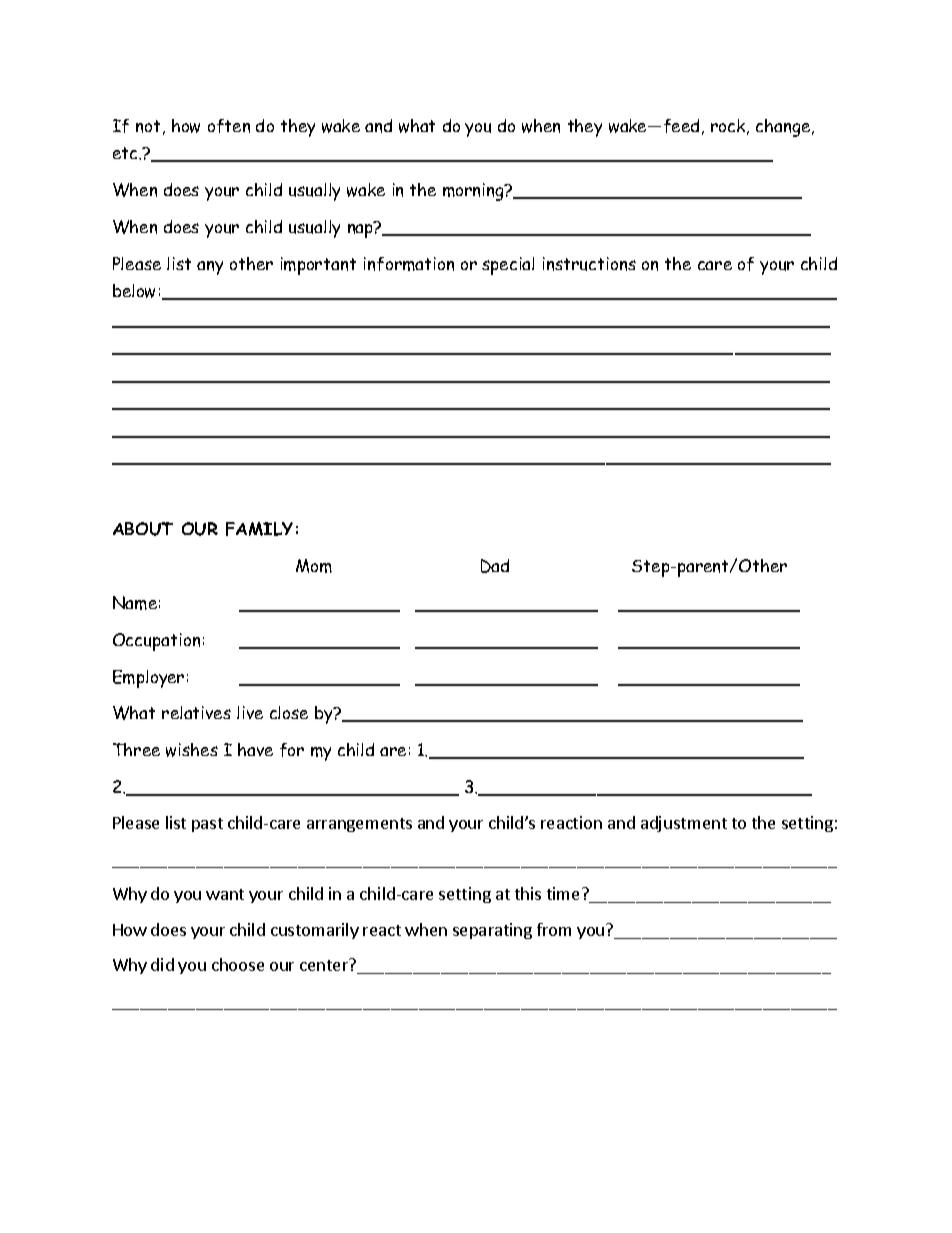  What do you see at coordinates (314, 566) in the screenshot?
I see `Mom` at bounding box center [314, 566].
